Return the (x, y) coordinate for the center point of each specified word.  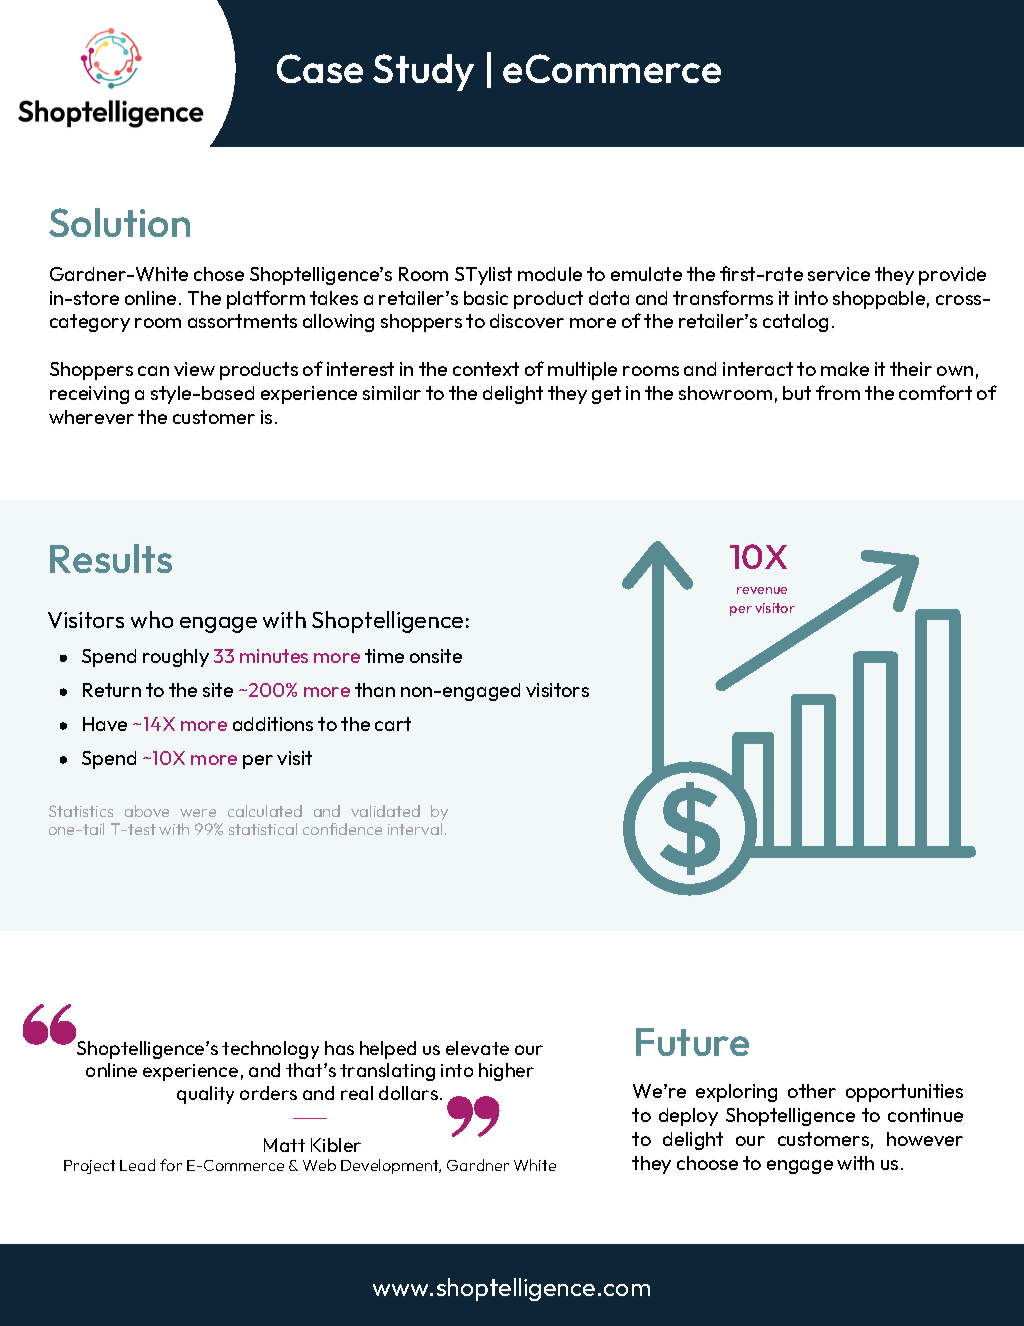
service (839, 274)
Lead (137, 1165)
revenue (762, 590)
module (550, 274)
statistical (263, 829)
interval (415, 829)
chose (219, 274)
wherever (91, 417)
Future (692, 1042)
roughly (176, 658)
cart (393, 724)
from (838, 392)
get (606, 395)
